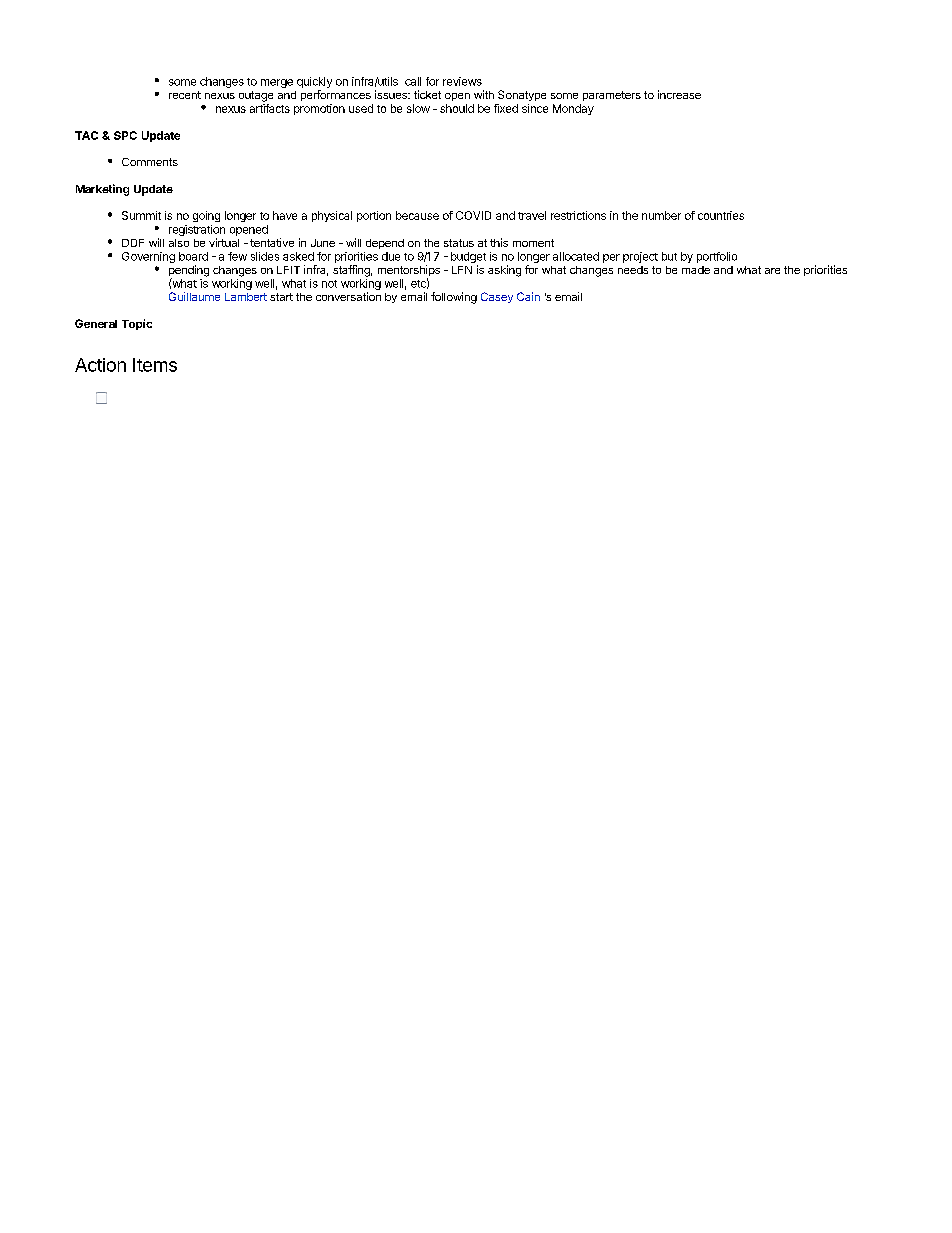  Describe the element at coordinates (454, 298) in the screenshot. I see `following` at that location.
